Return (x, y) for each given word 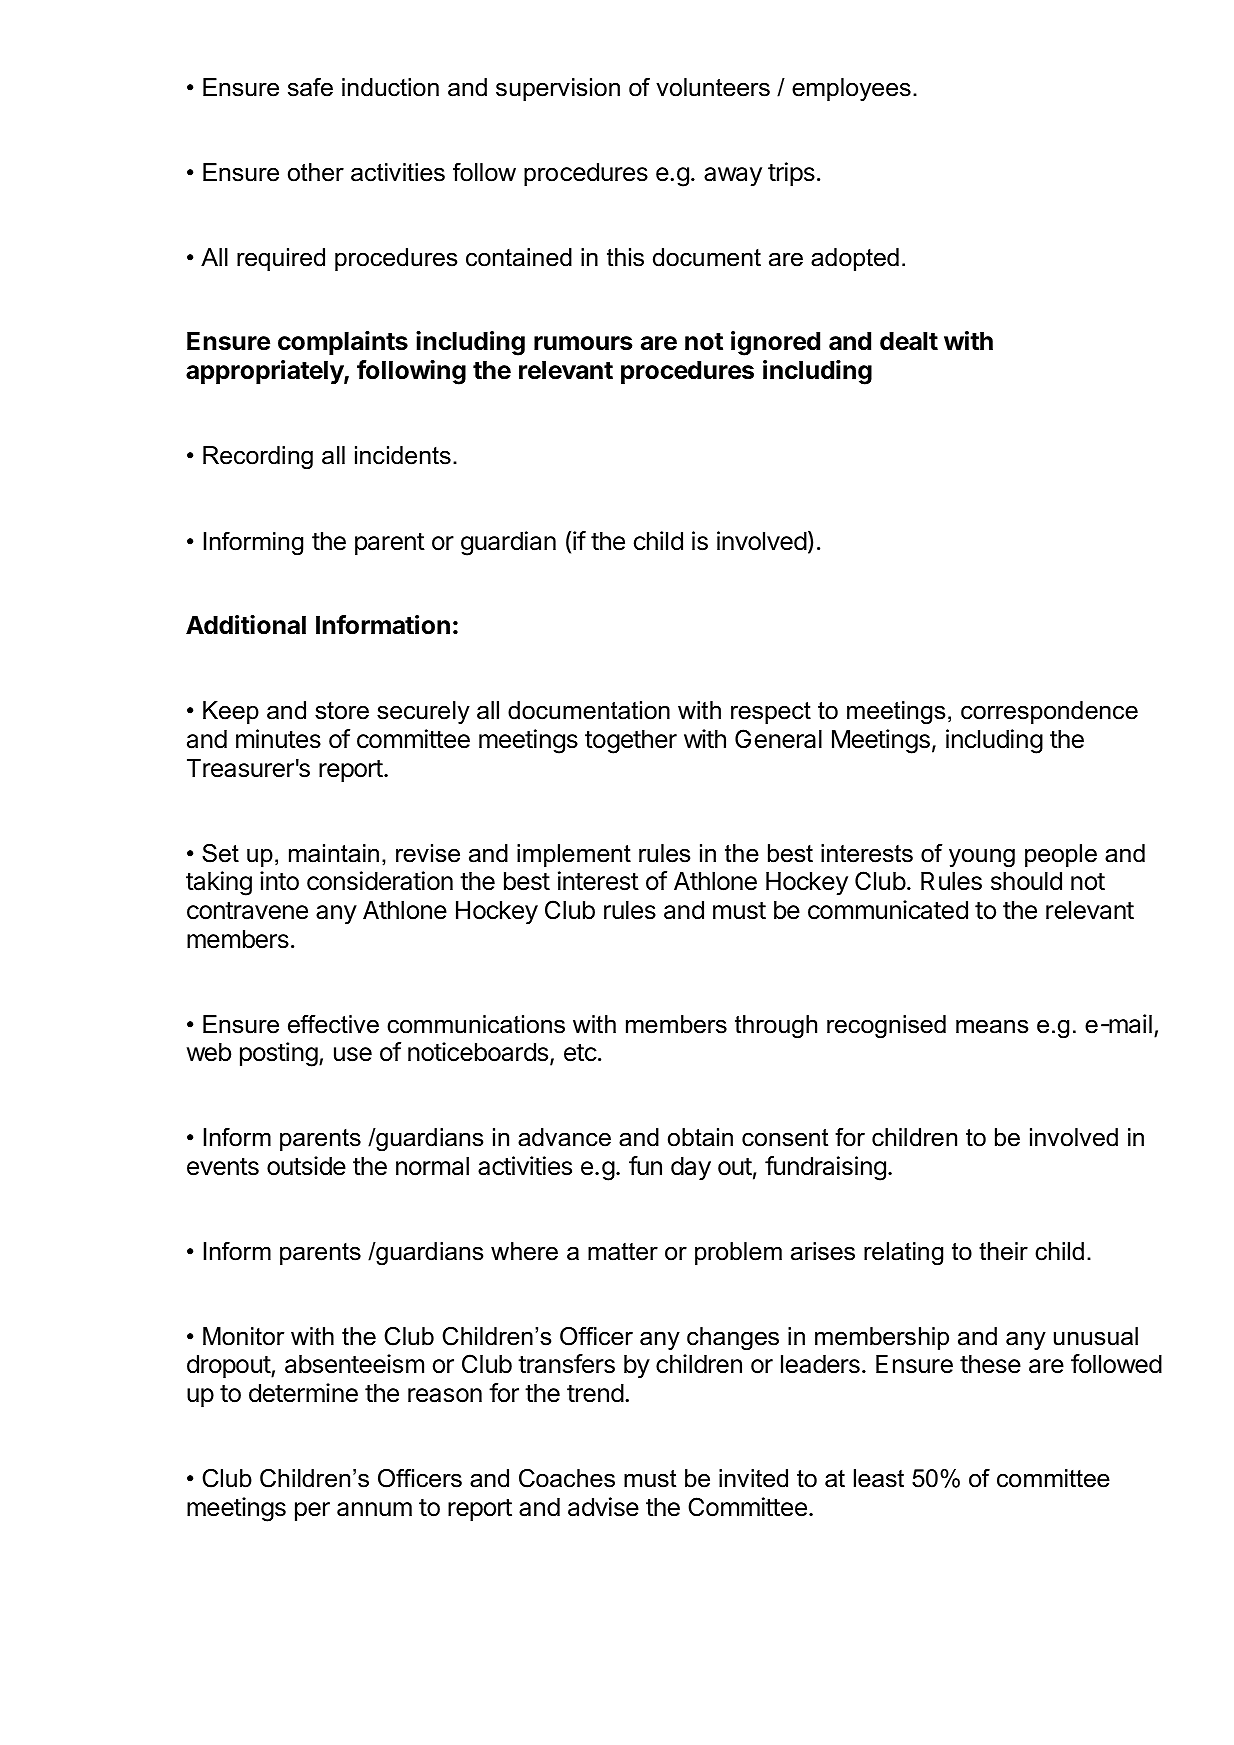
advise (603, 1507)
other (316, 172)
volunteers (713, 87)
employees (851, 90)
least (879, 1478)
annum (374, 1509)
